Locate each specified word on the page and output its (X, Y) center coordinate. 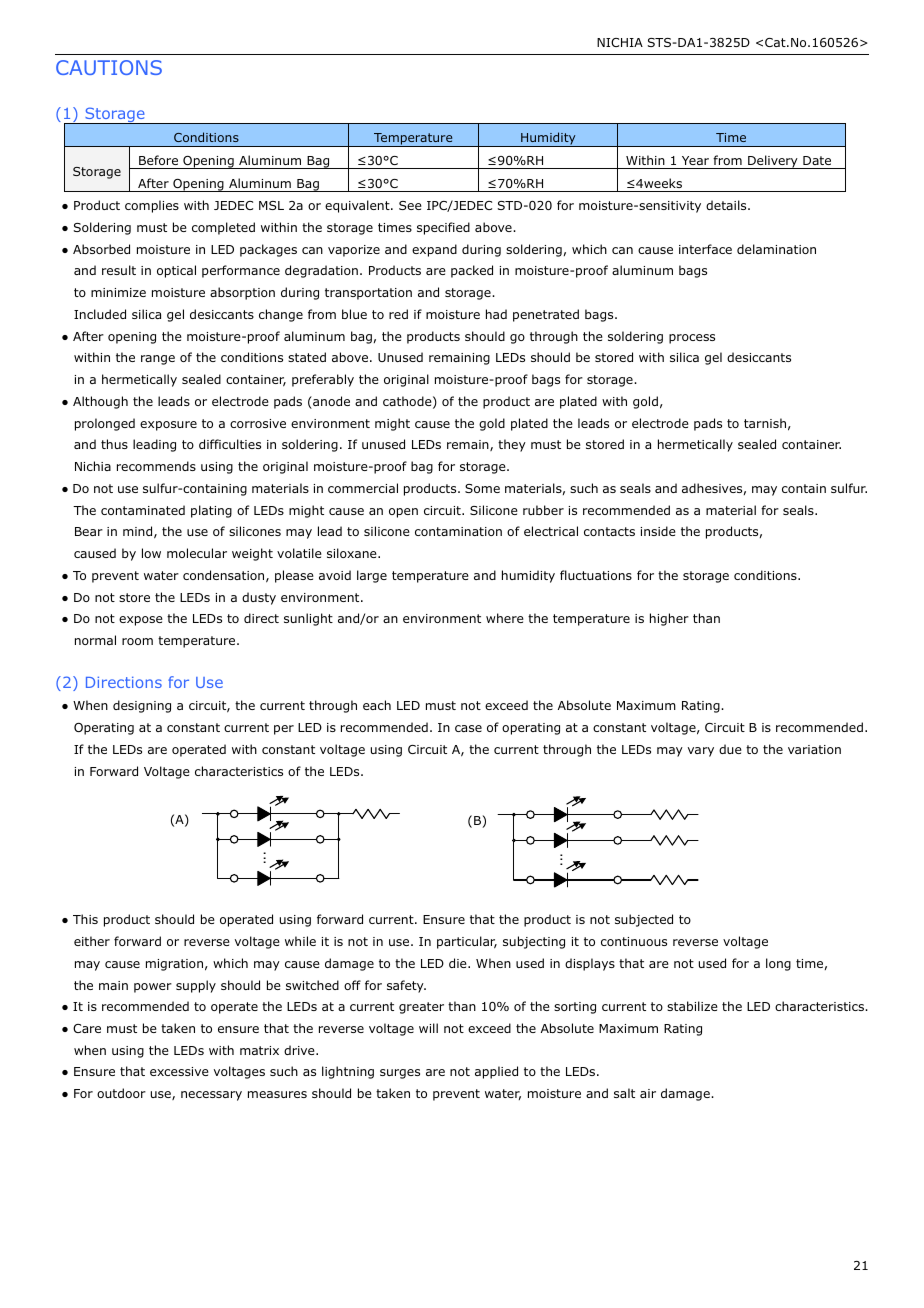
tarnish (765, 423)
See (410, 205)
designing (142, 706)
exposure (168, 426)
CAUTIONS (109, 67)
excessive (179, 1071)
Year (695, 160)
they (512, 445)
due (730, 749)
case (468, 728)
